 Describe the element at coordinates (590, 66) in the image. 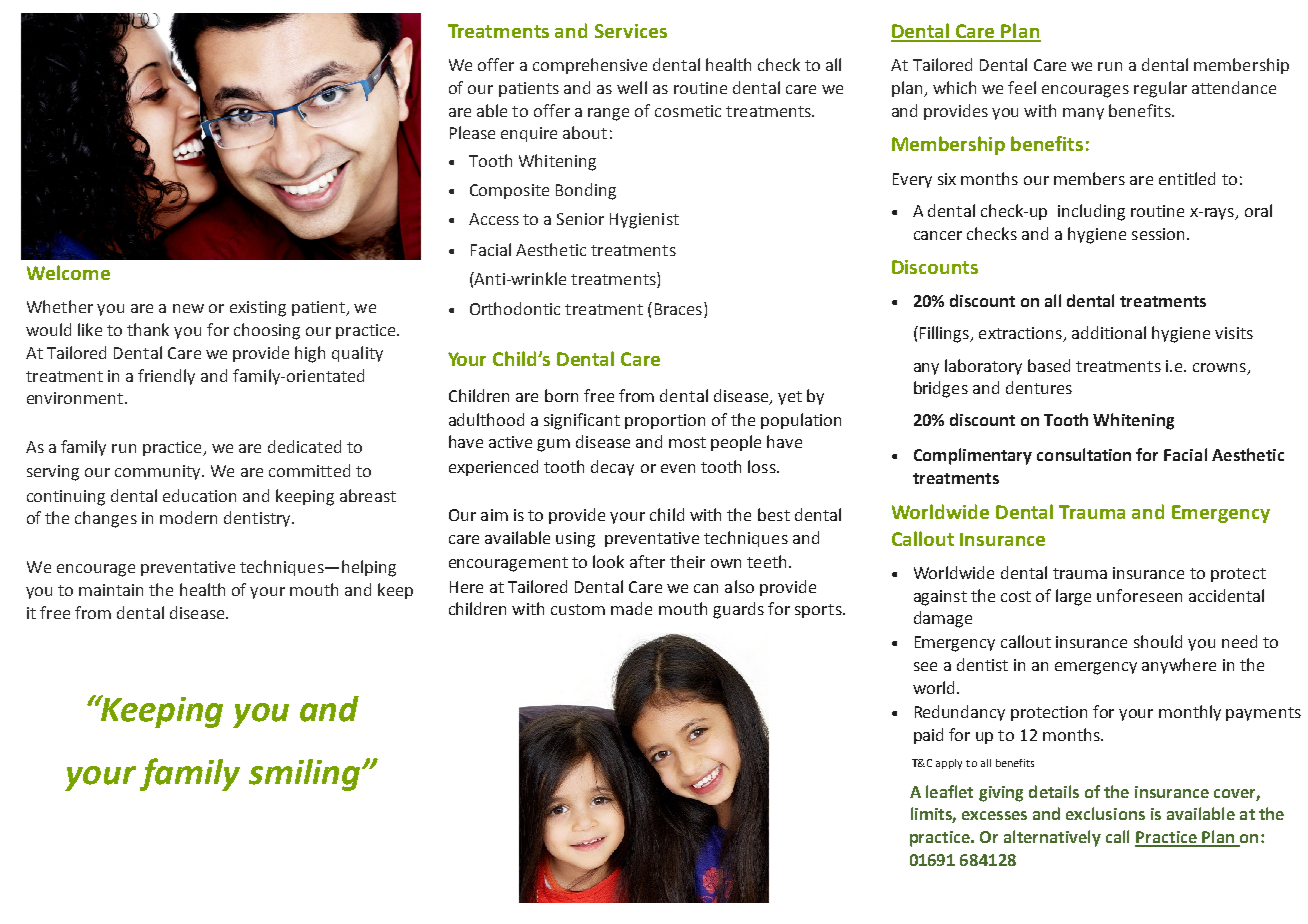

I see `comprehensive` at that location.
